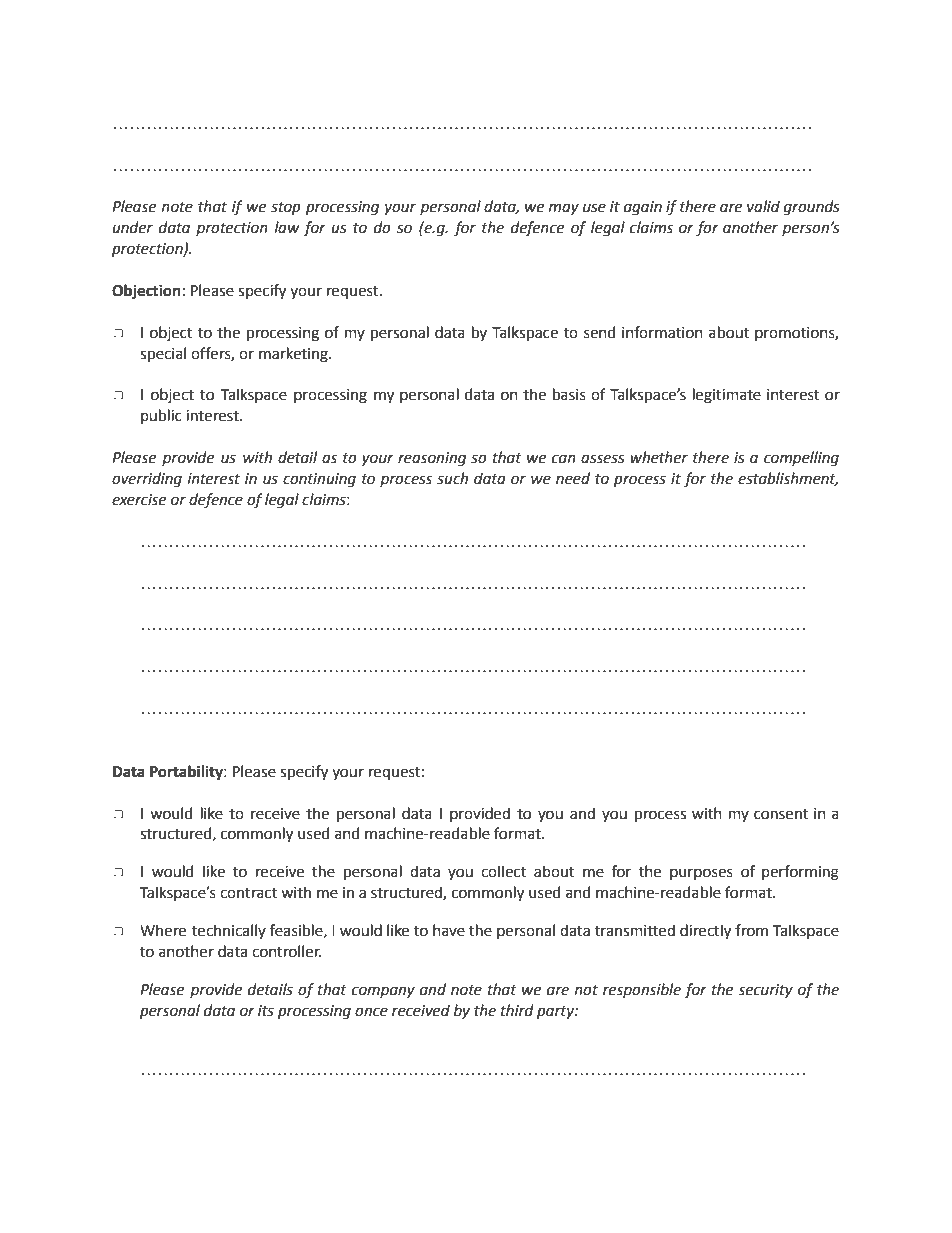 This screenshot has width=952, height=1233. Describe the element at coordinates (763, 206) in the screenshot. I see `valid` at that location.
